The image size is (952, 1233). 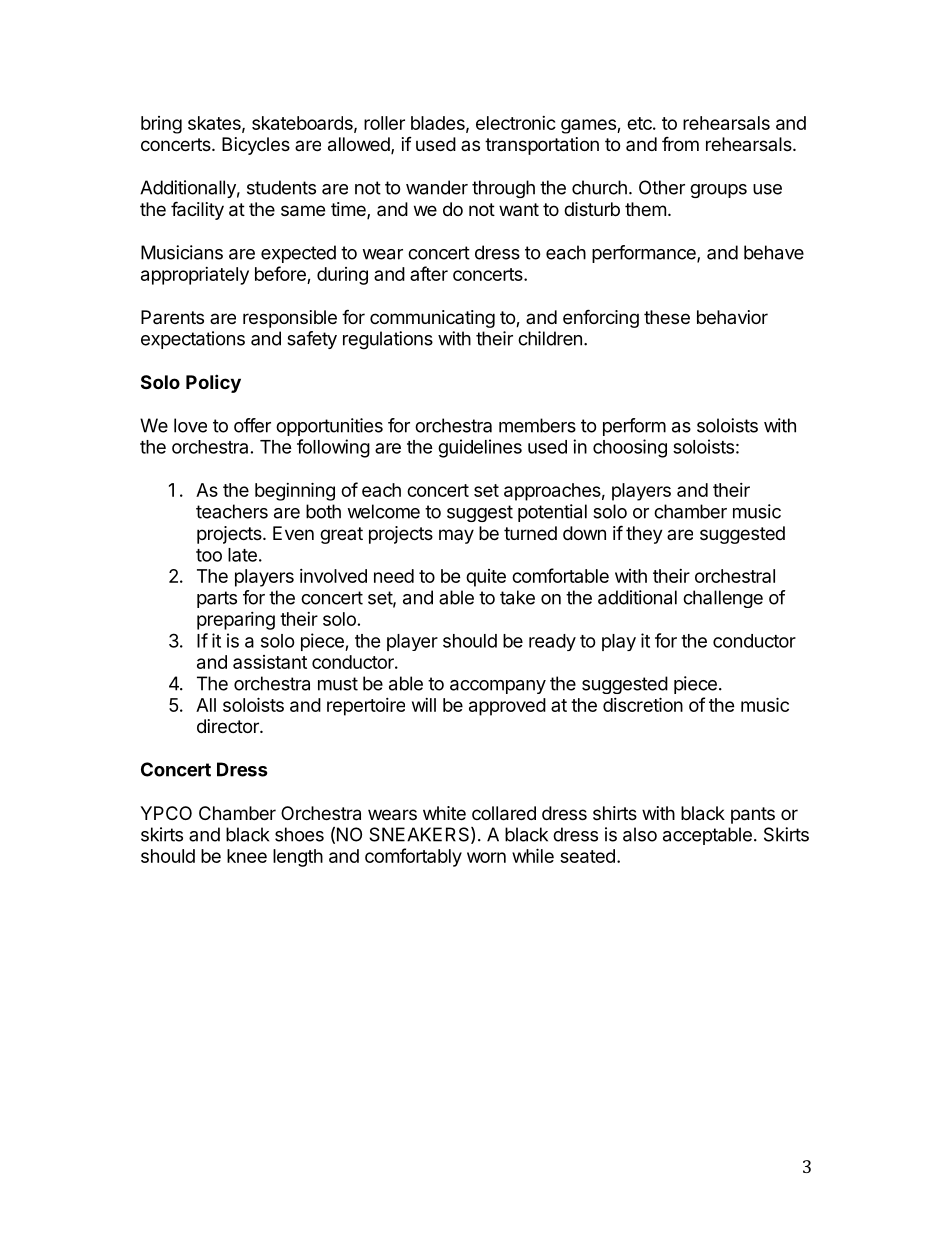 I want to click on knee, so click(x=247, y=856).
